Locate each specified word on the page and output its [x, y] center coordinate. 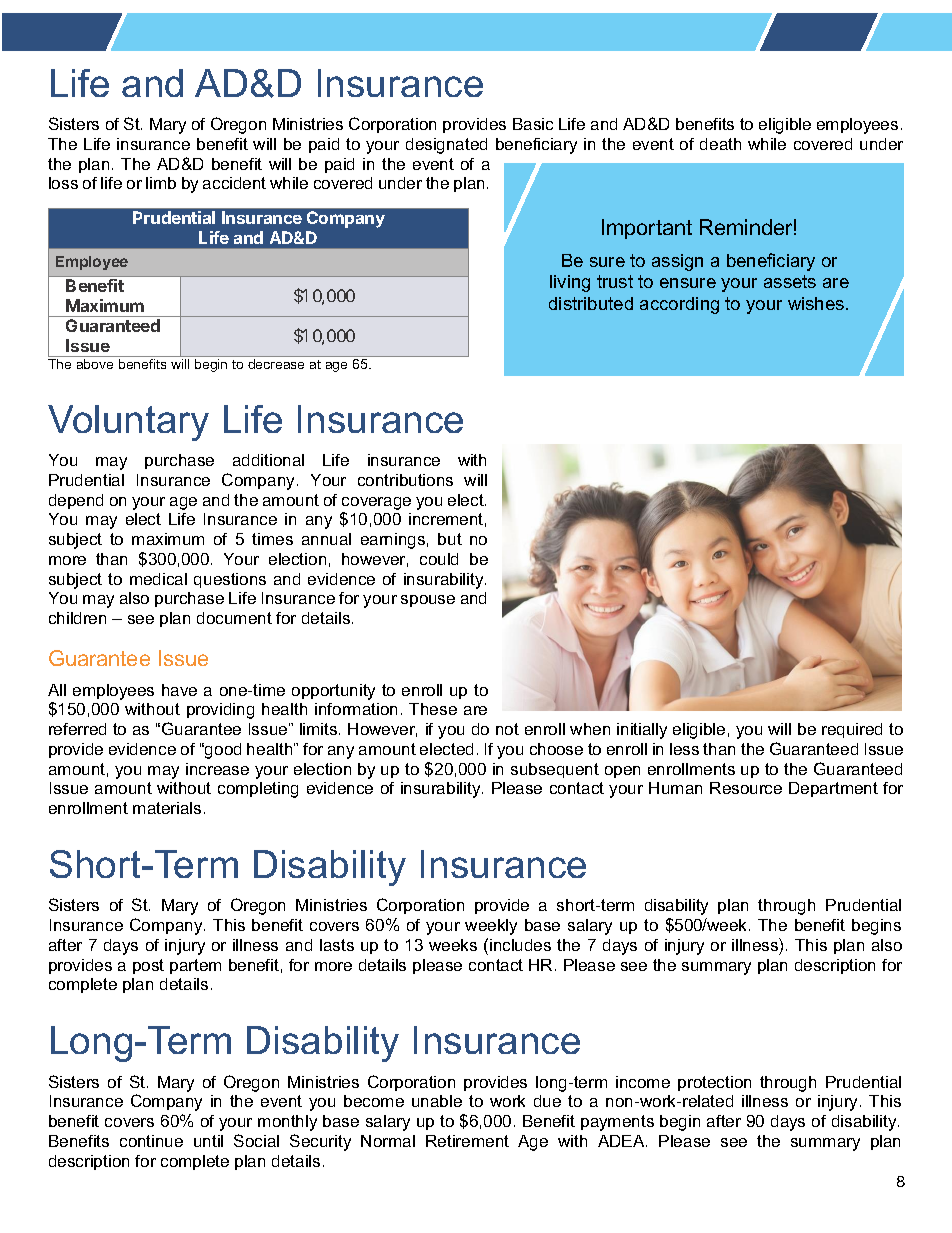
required [852, 730]
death [720, 144]
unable [437, 1101]
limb [161, 183]
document [234, 618]
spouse [428, 601]
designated [446, 146]
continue [151, 1141]
